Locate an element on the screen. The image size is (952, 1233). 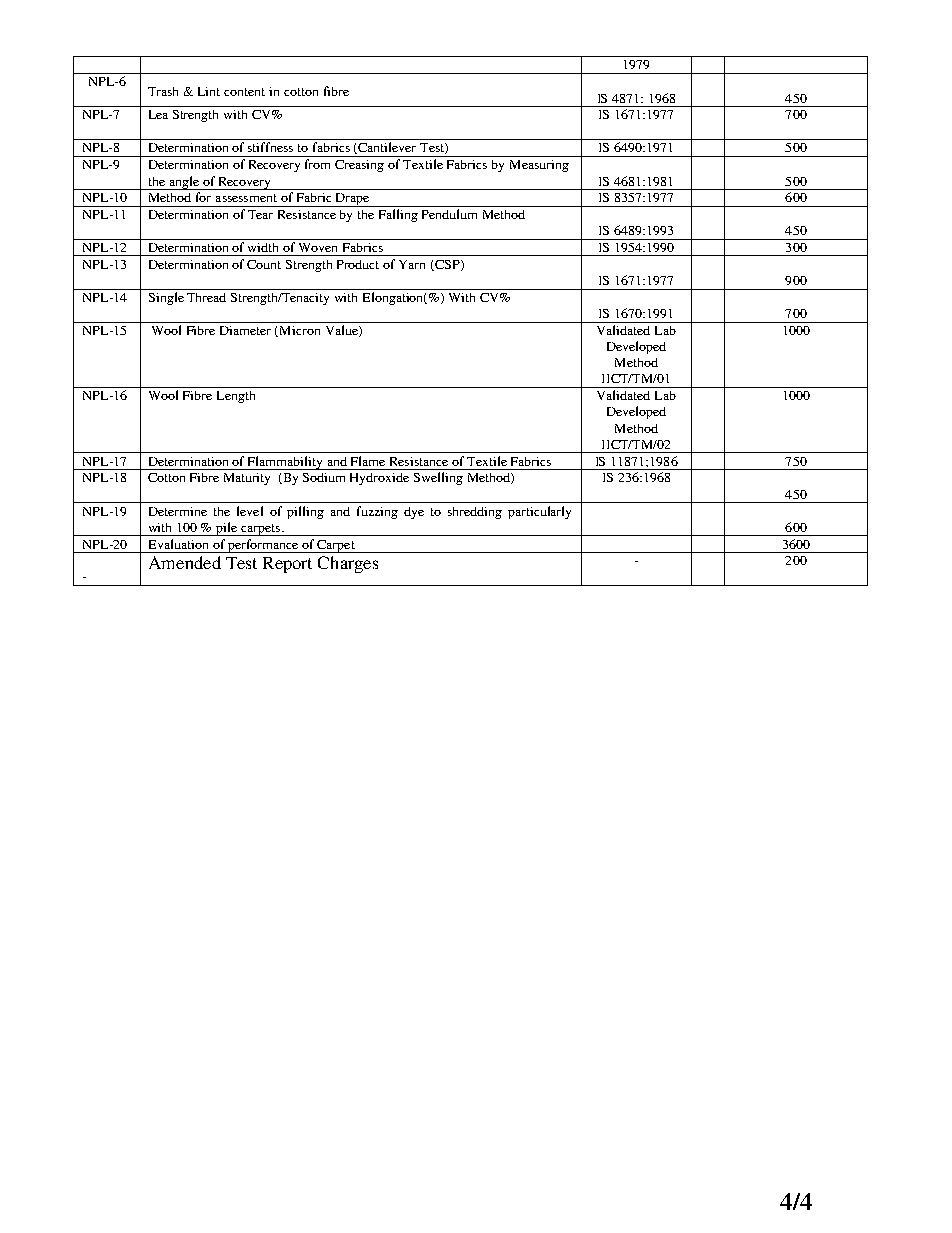
Hydroxide is located at coordinates (379, 479).
